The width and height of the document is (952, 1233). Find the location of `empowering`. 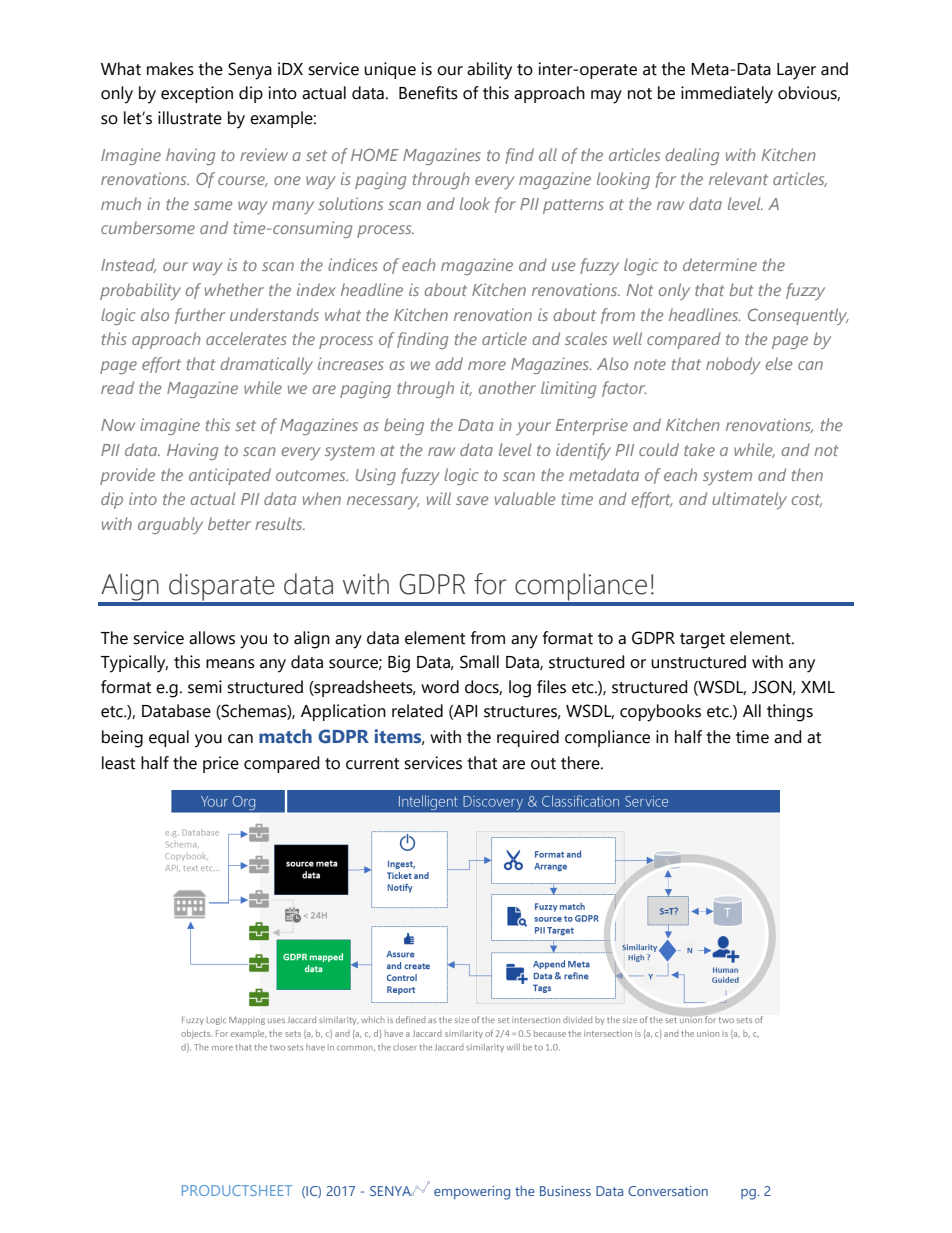

empowering is located at coordinates (472, 1193).
